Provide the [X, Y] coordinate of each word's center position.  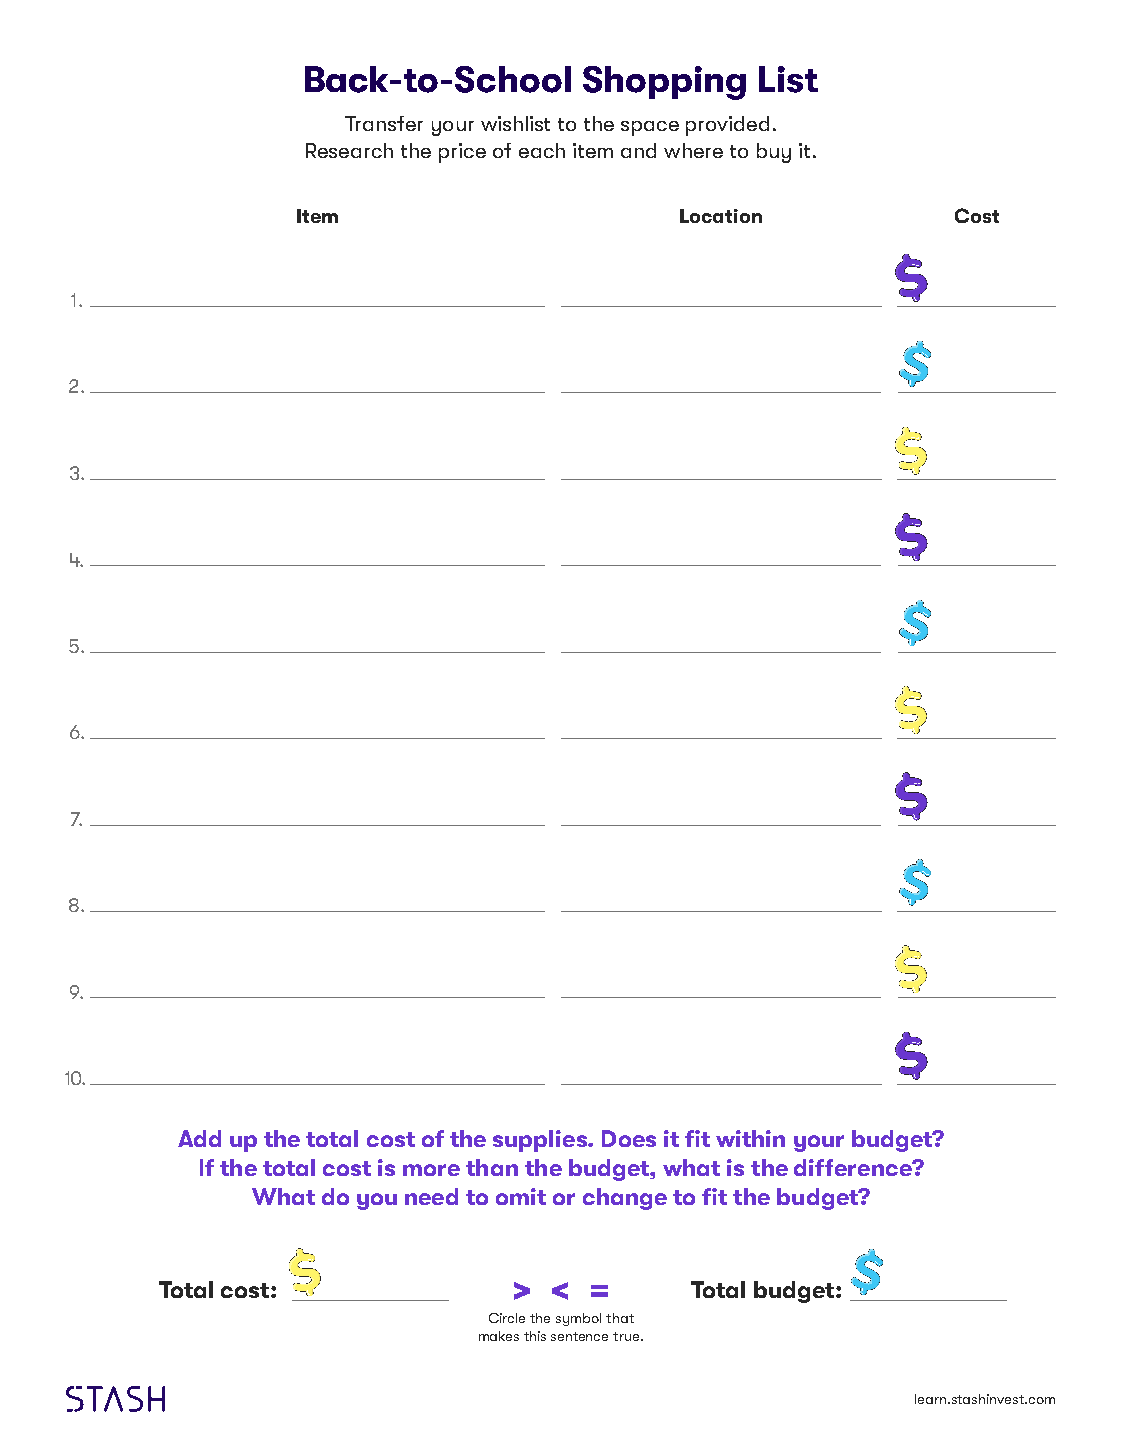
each [542, 150]
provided [727, 126]
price [462, 153]
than [492, 1167]
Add [199, 1138]
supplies [541, 1141]
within [750, 1138]
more [431, 1170]
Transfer [384, 123]
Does [629, 1138]
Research [349, 150]
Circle [507, 1318]
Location [721, 216]
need [431, 1196]
